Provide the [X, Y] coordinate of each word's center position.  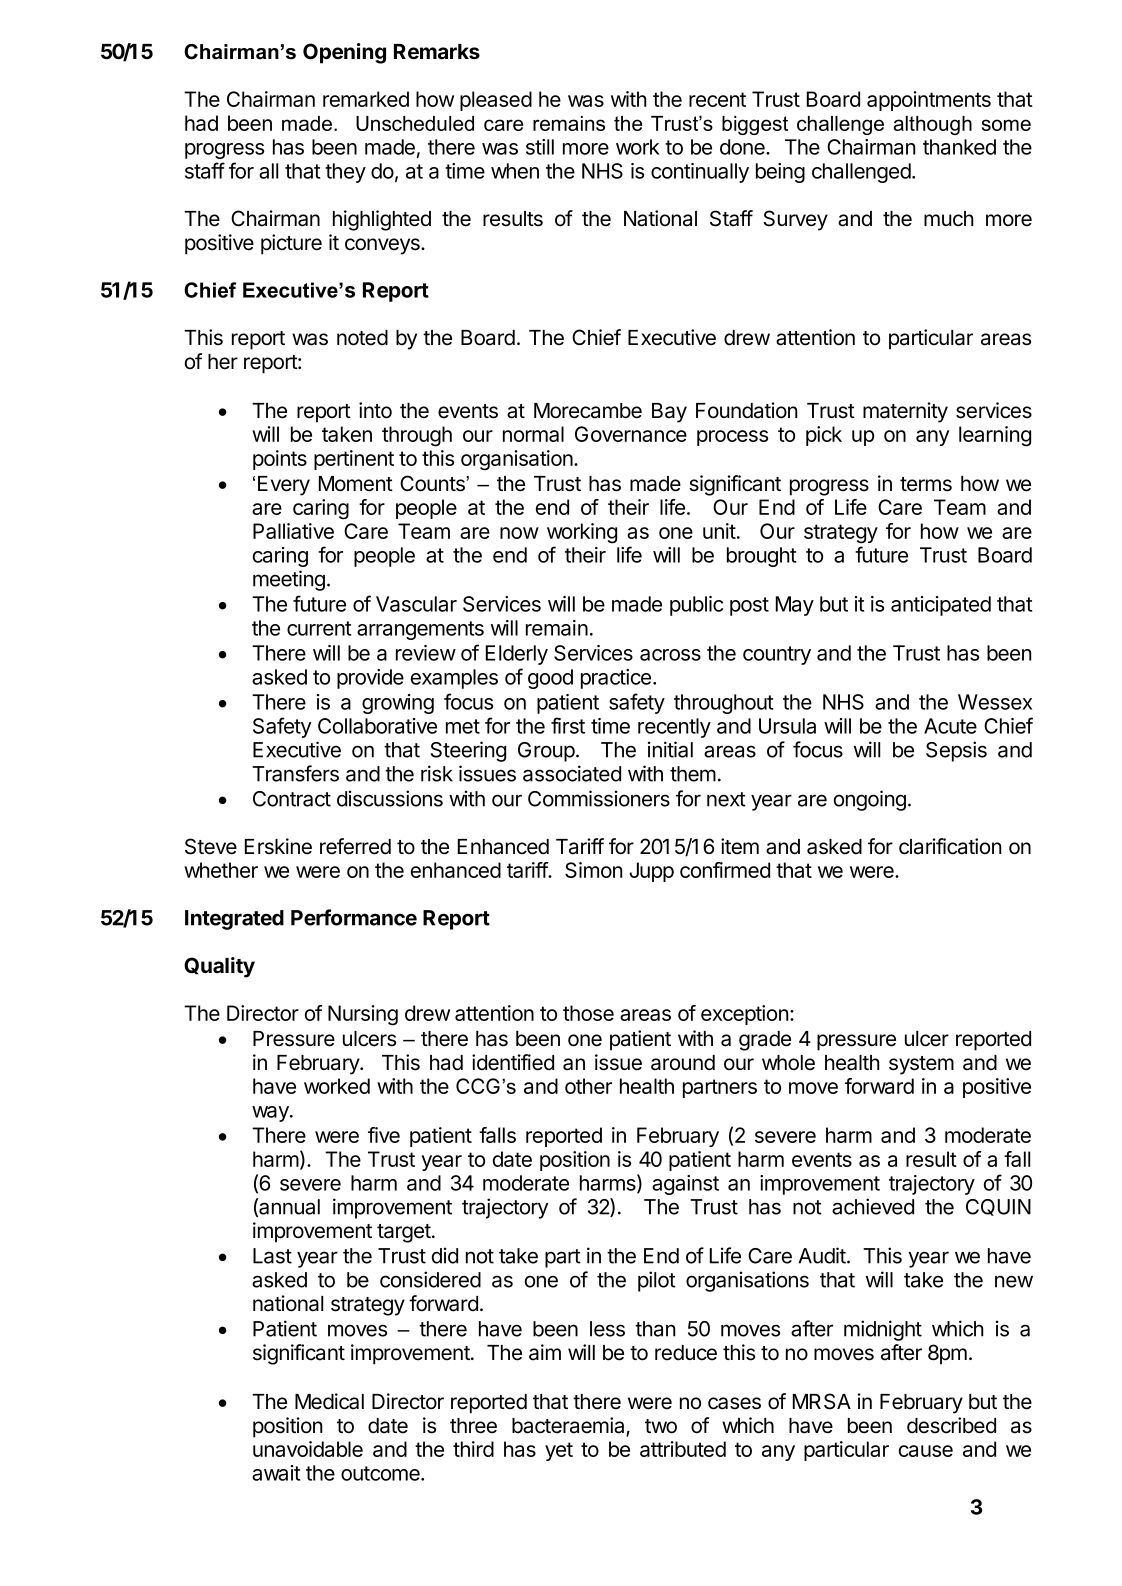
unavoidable [308, 1449]
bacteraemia [569, 1426]
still [540, 147]
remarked [366, 99]
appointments [929, 101]
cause [926, 1451]
